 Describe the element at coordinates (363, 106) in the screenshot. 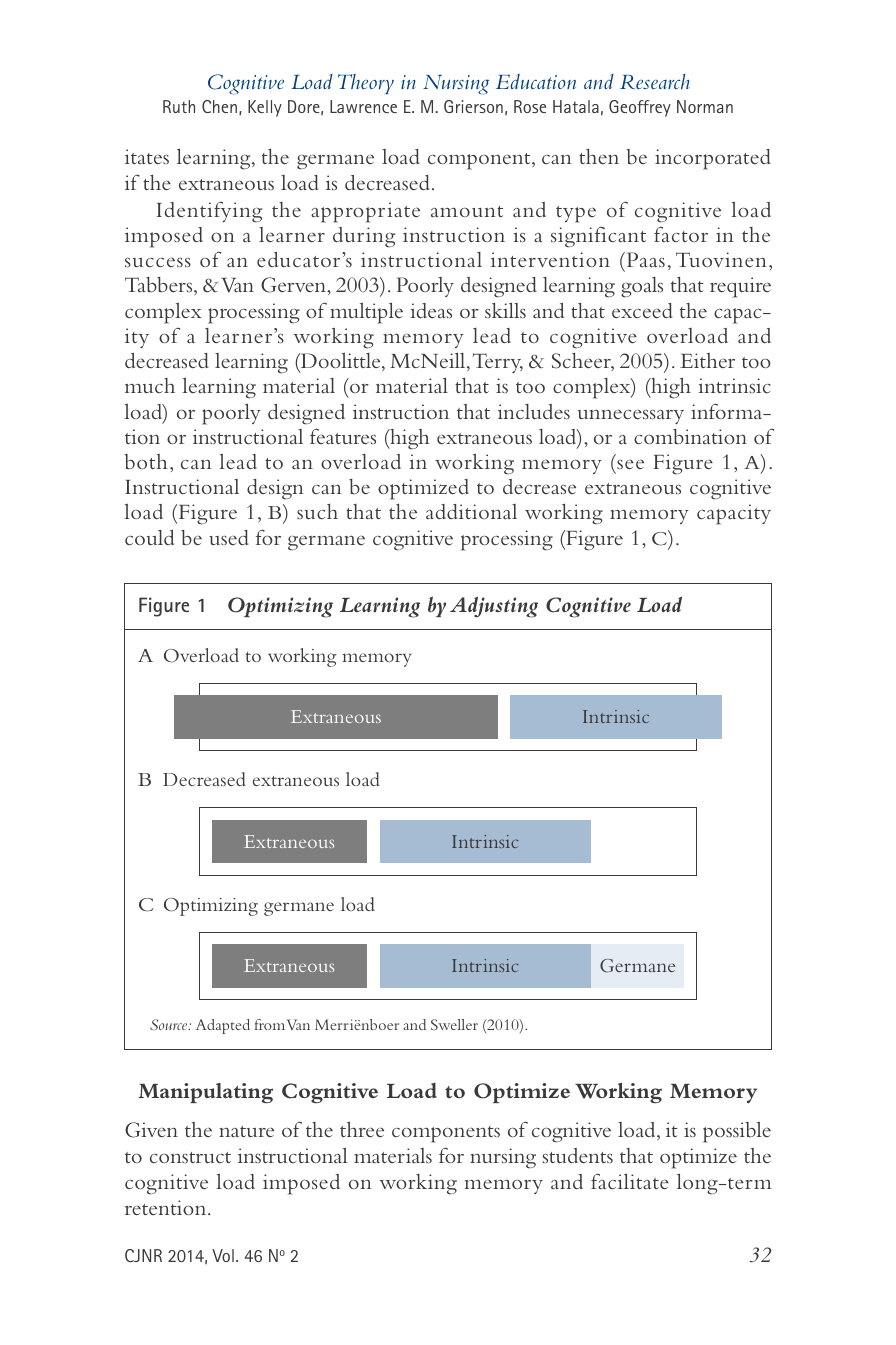

I see `Lawrence` at that location.
